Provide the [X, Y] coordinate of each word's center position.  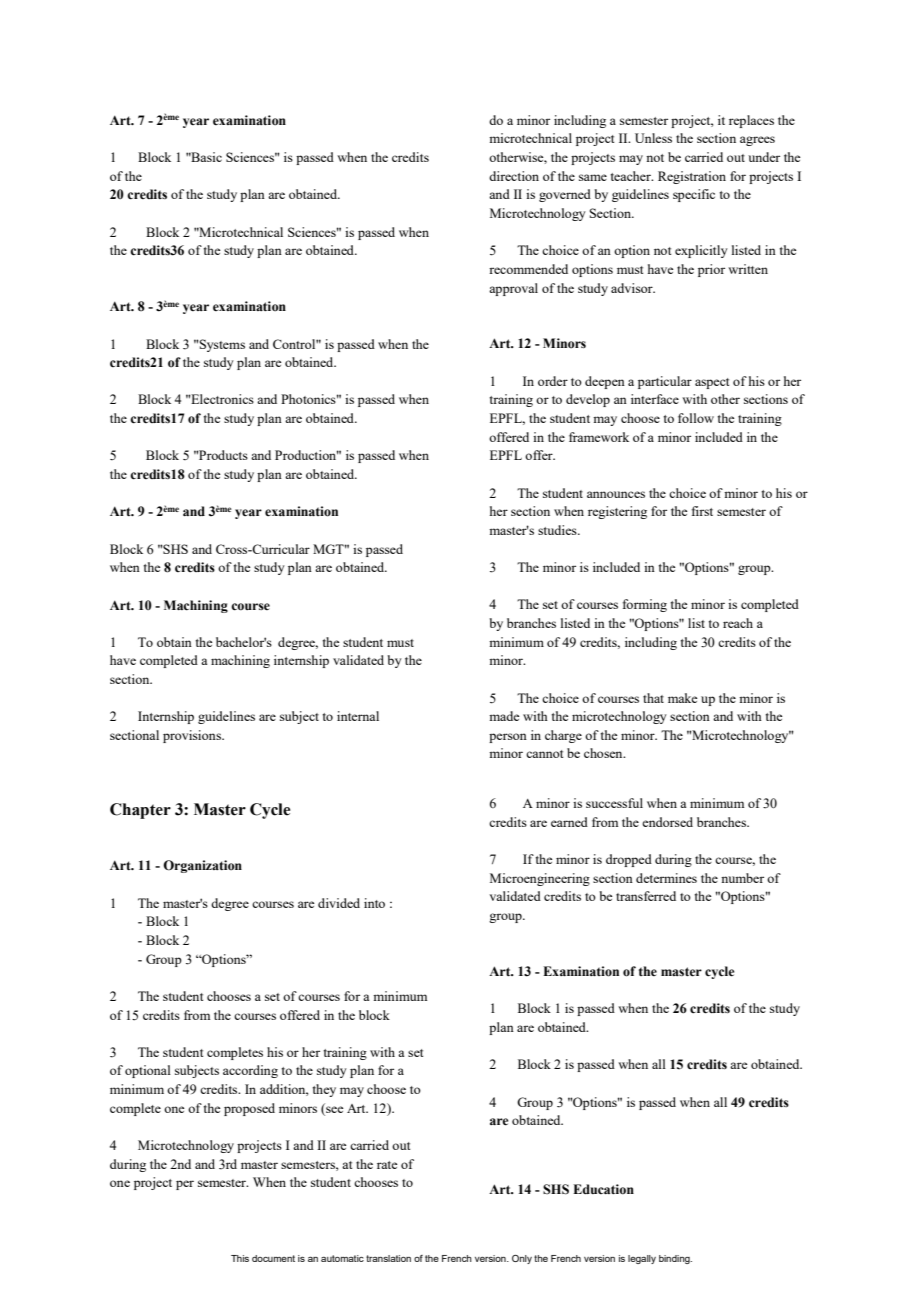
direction [514, 176]
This [240, 1258]
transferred [646, 896]
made [504, 716]
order [553, 381]
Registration [692, 177]
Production [307, 455]
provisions [193, 736]
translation [388, 1258]
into [374, 903]
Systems [221, 345]
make [682, 698]
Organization [202, 866]
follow [696, 418]
